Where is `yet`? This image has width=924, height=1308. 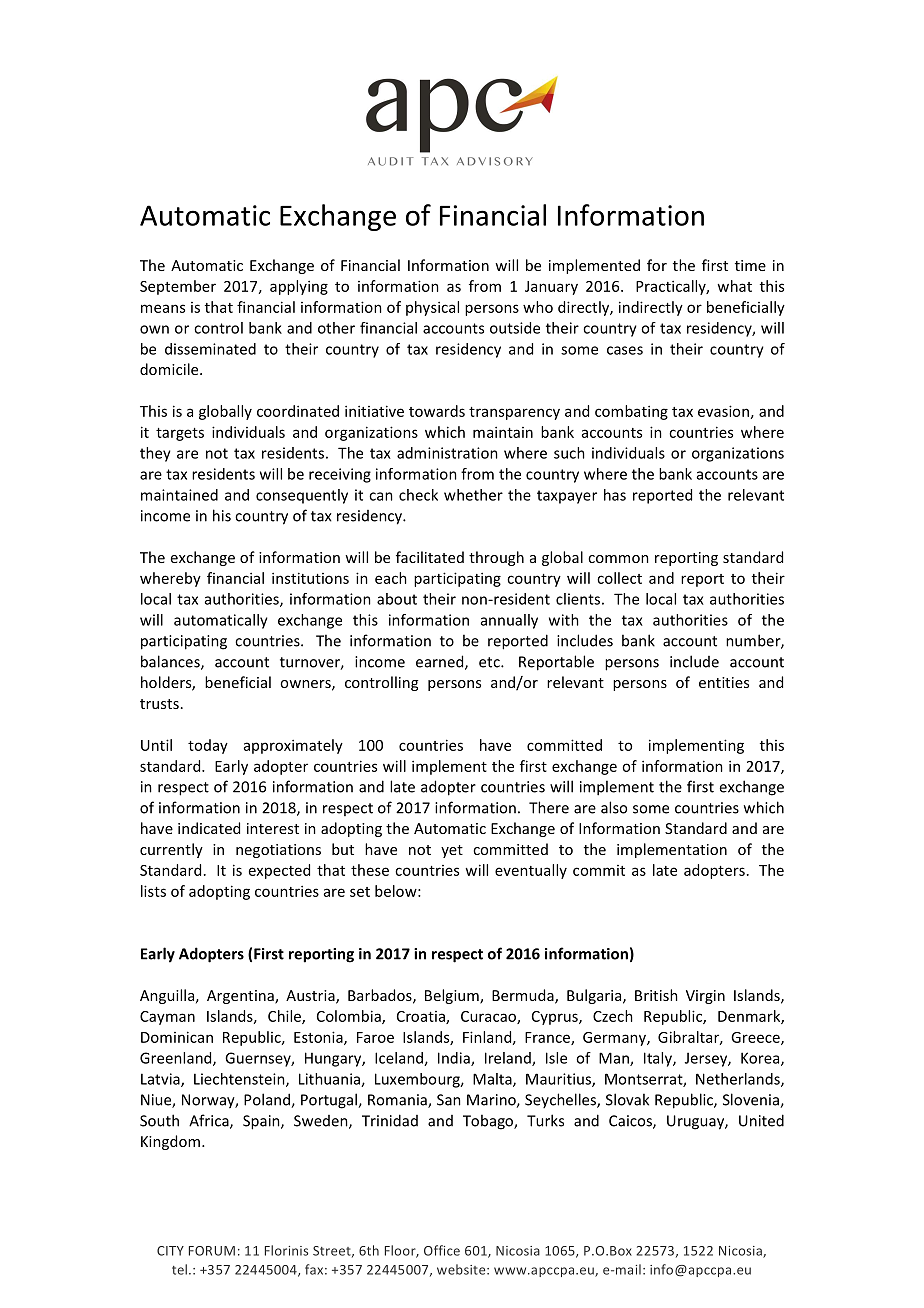
yet is located at coordinates (452, 851).
